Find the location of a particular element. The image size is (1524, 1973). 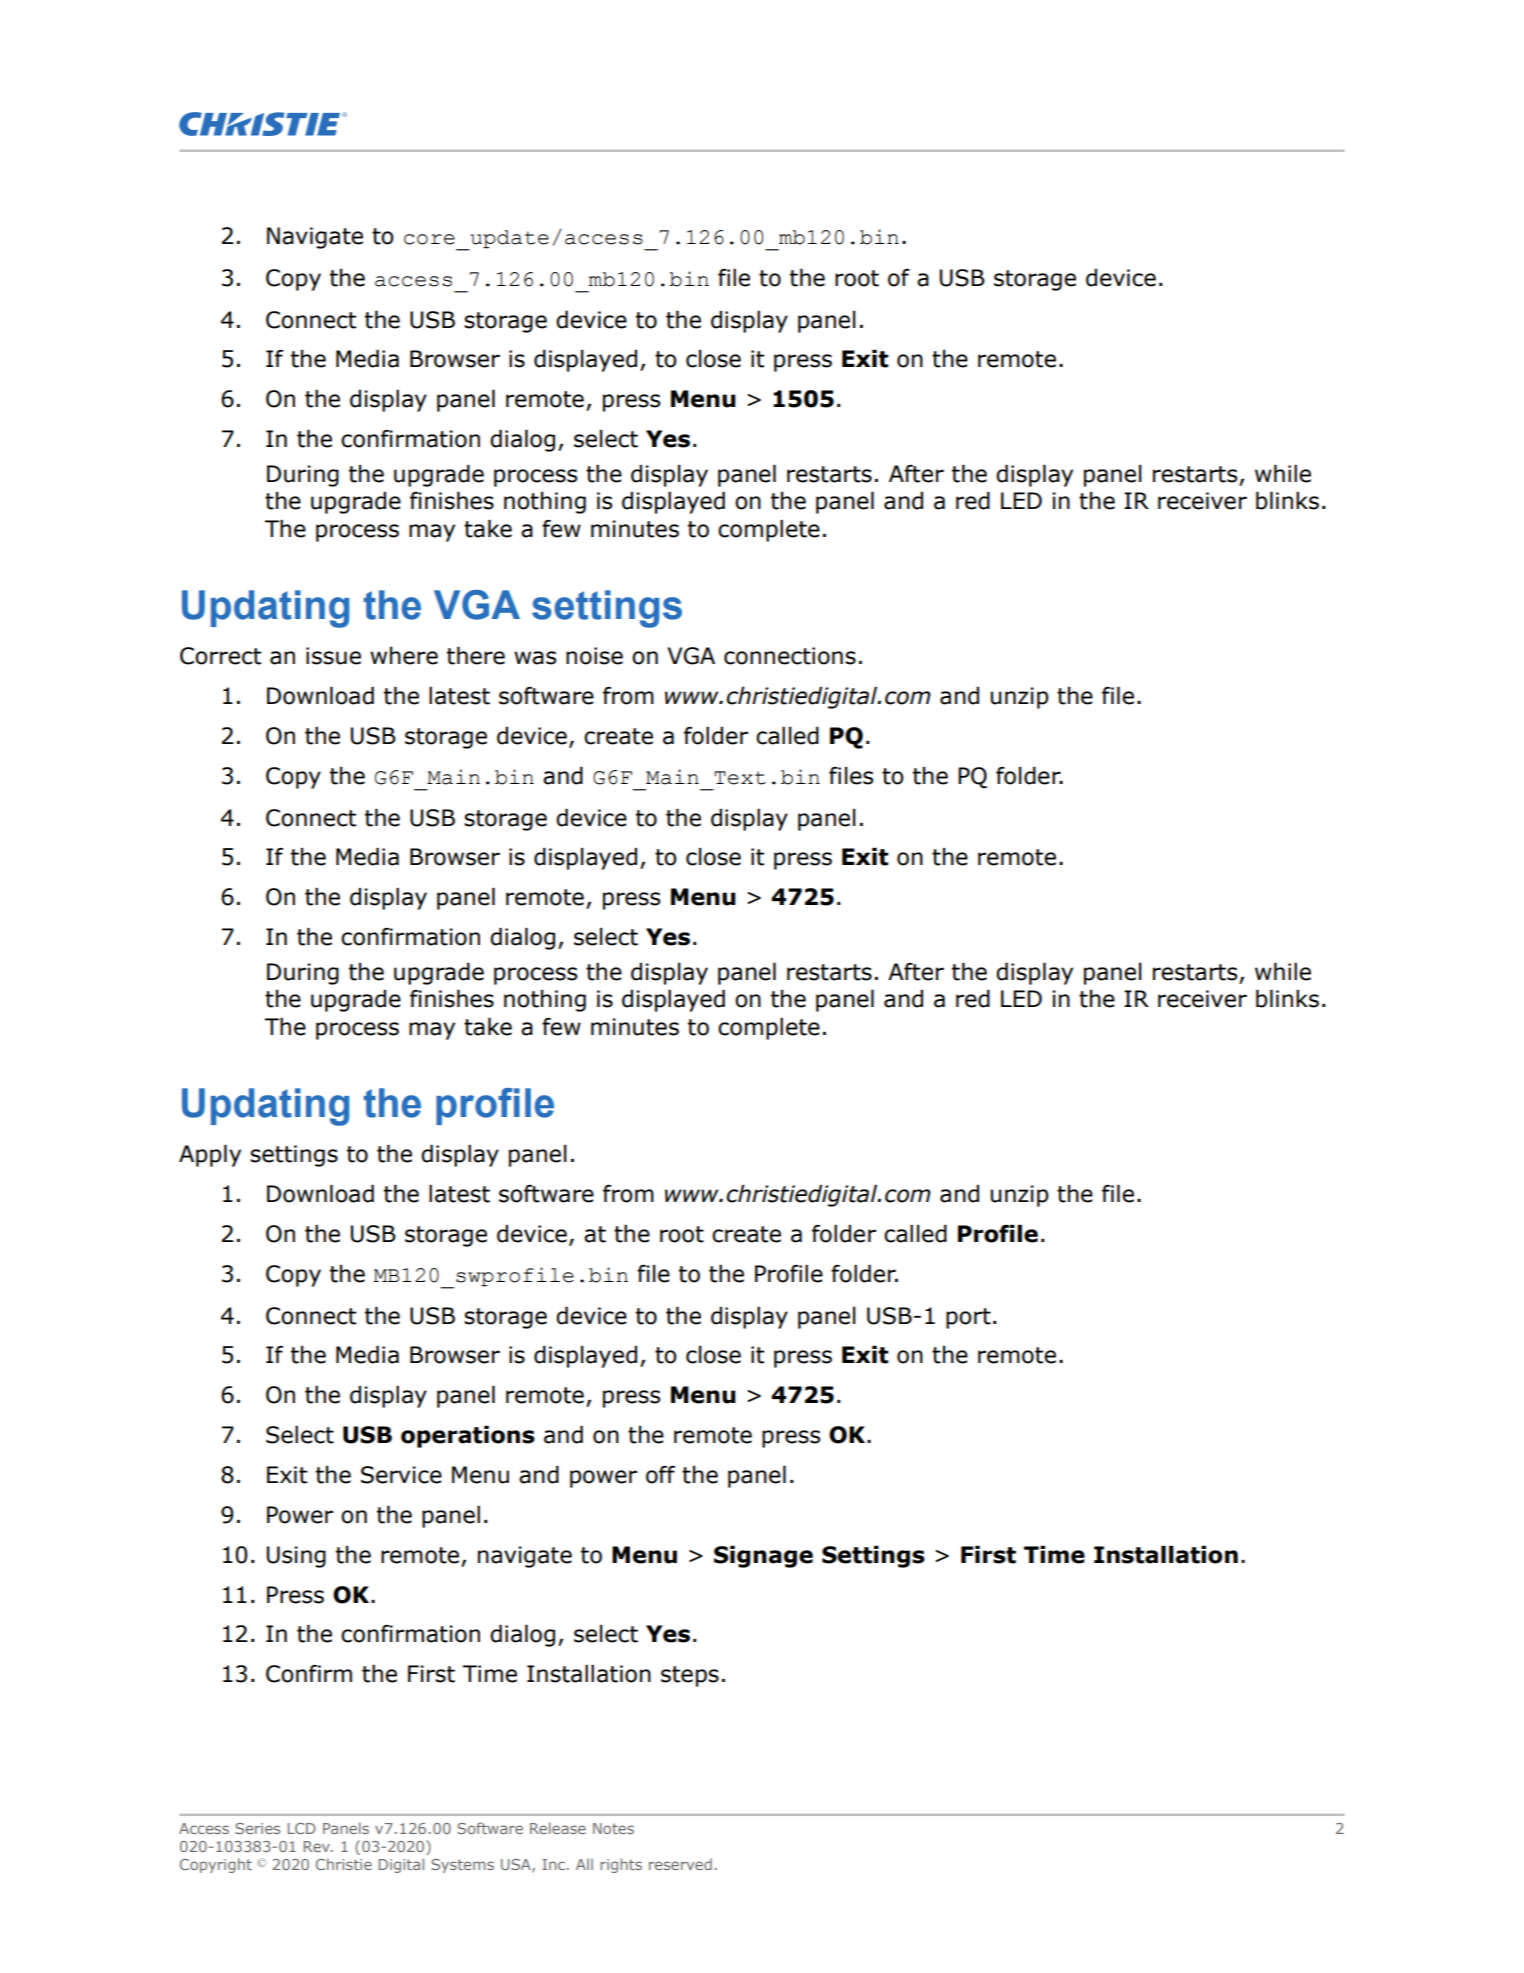

noise is located at coordinates (594, 656).
